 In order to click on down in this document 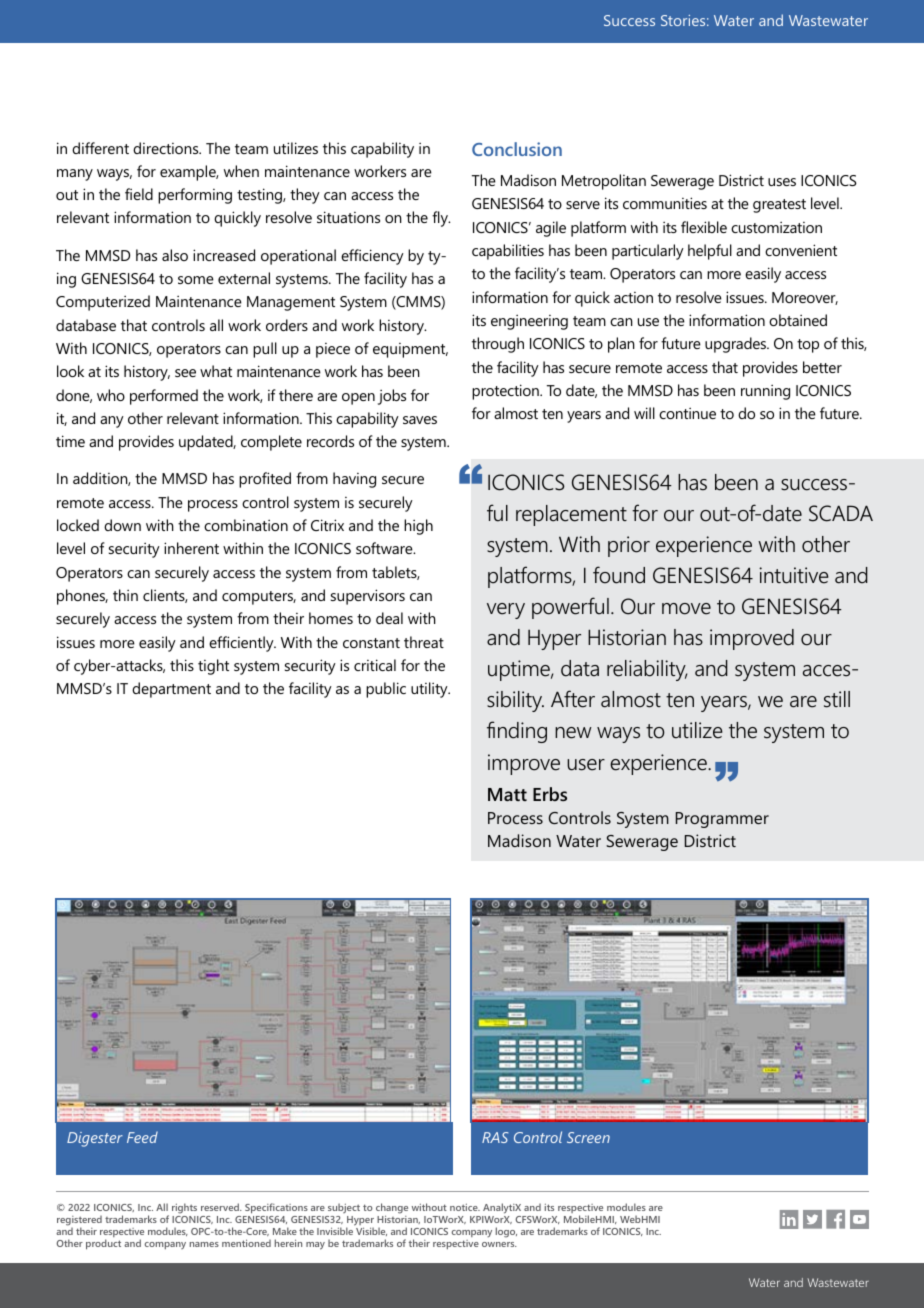, I will do `click(122, 525)`.
